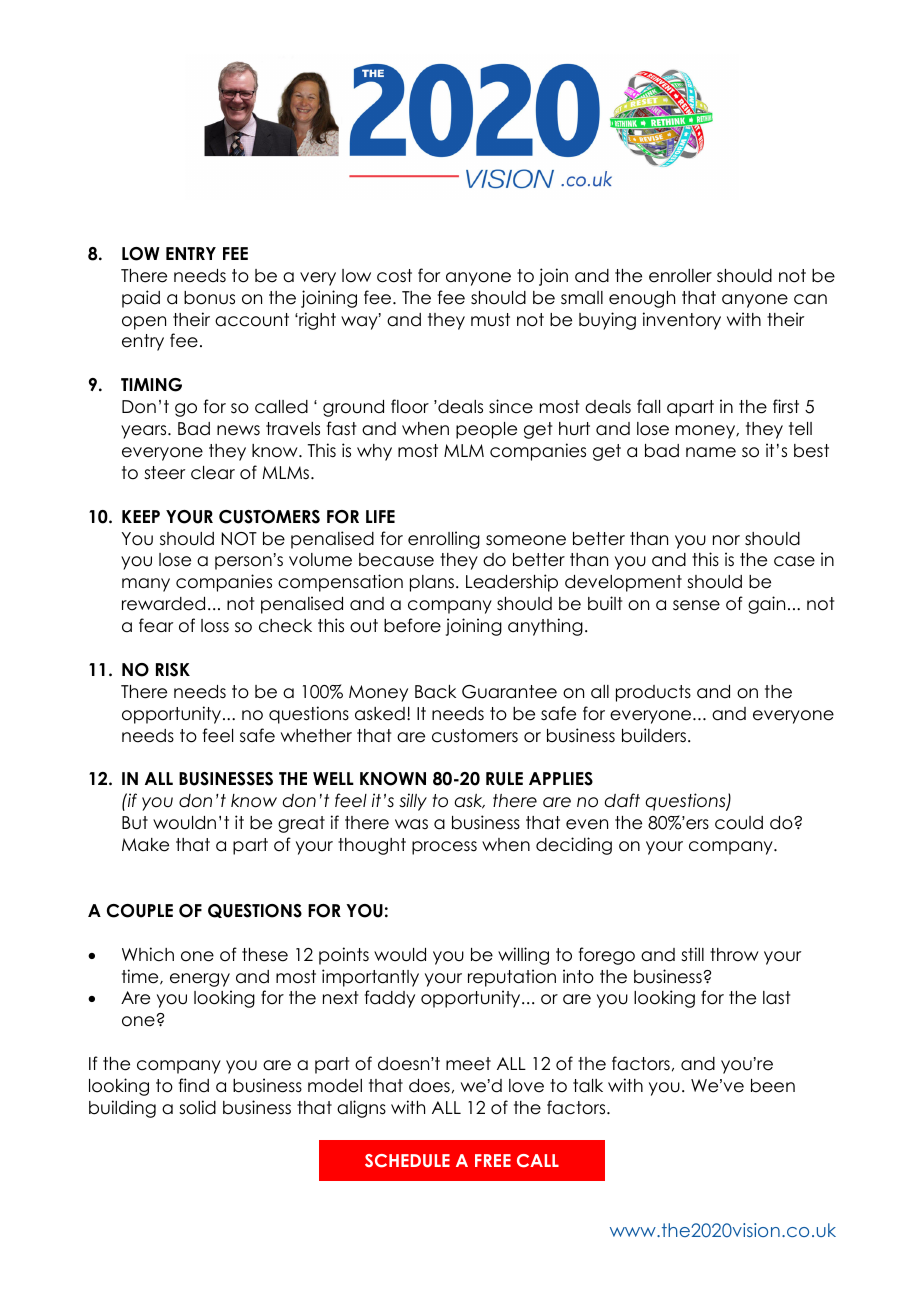 Image resolution: width=924 pixels, height=1308 pixels. I want to click on process, so click(444, 848).
